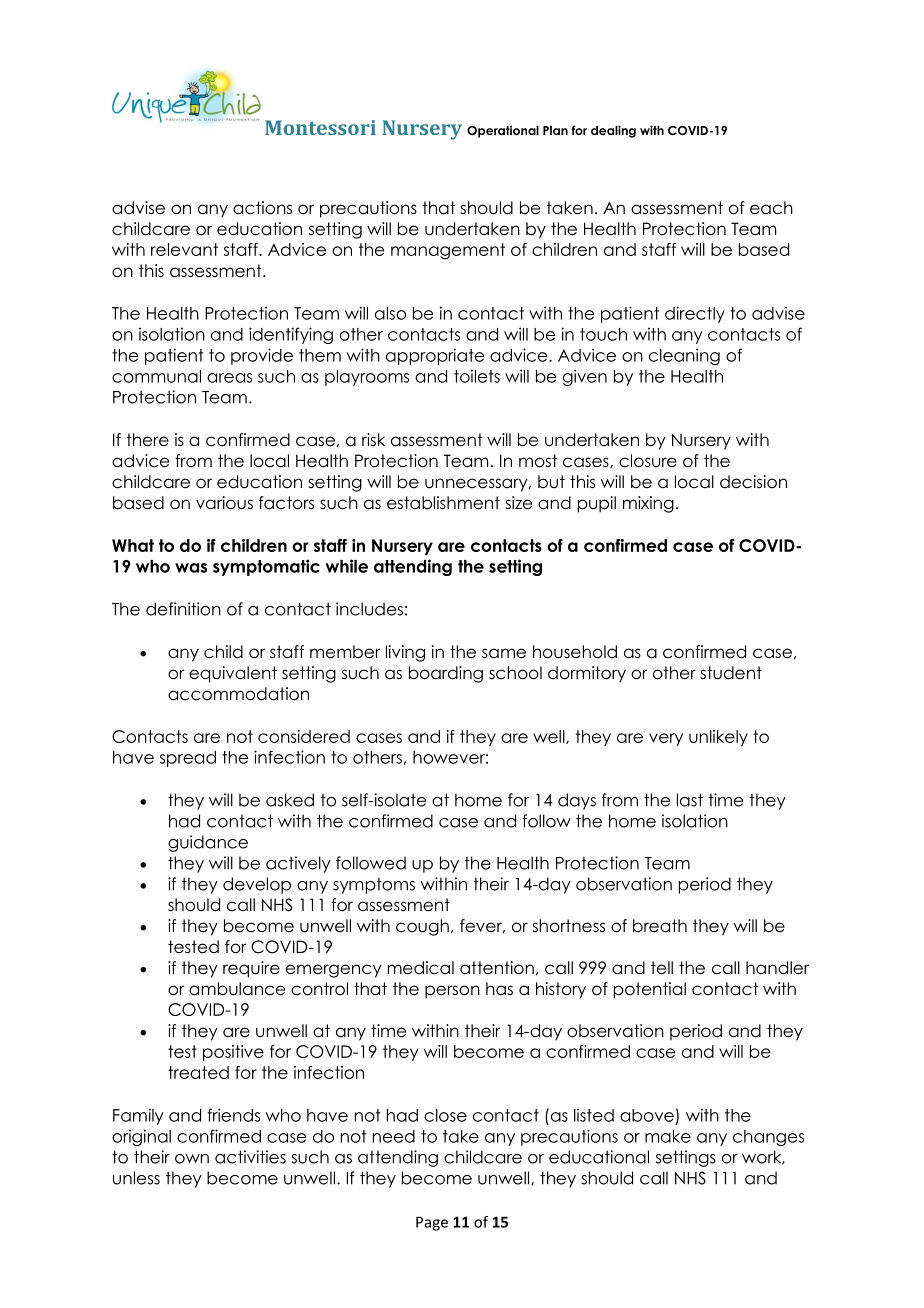 The image size is (924, 1308). What do you see at coordinates (192, 1159) in the page?
I see `own` at bounding box center [192, 1159].
